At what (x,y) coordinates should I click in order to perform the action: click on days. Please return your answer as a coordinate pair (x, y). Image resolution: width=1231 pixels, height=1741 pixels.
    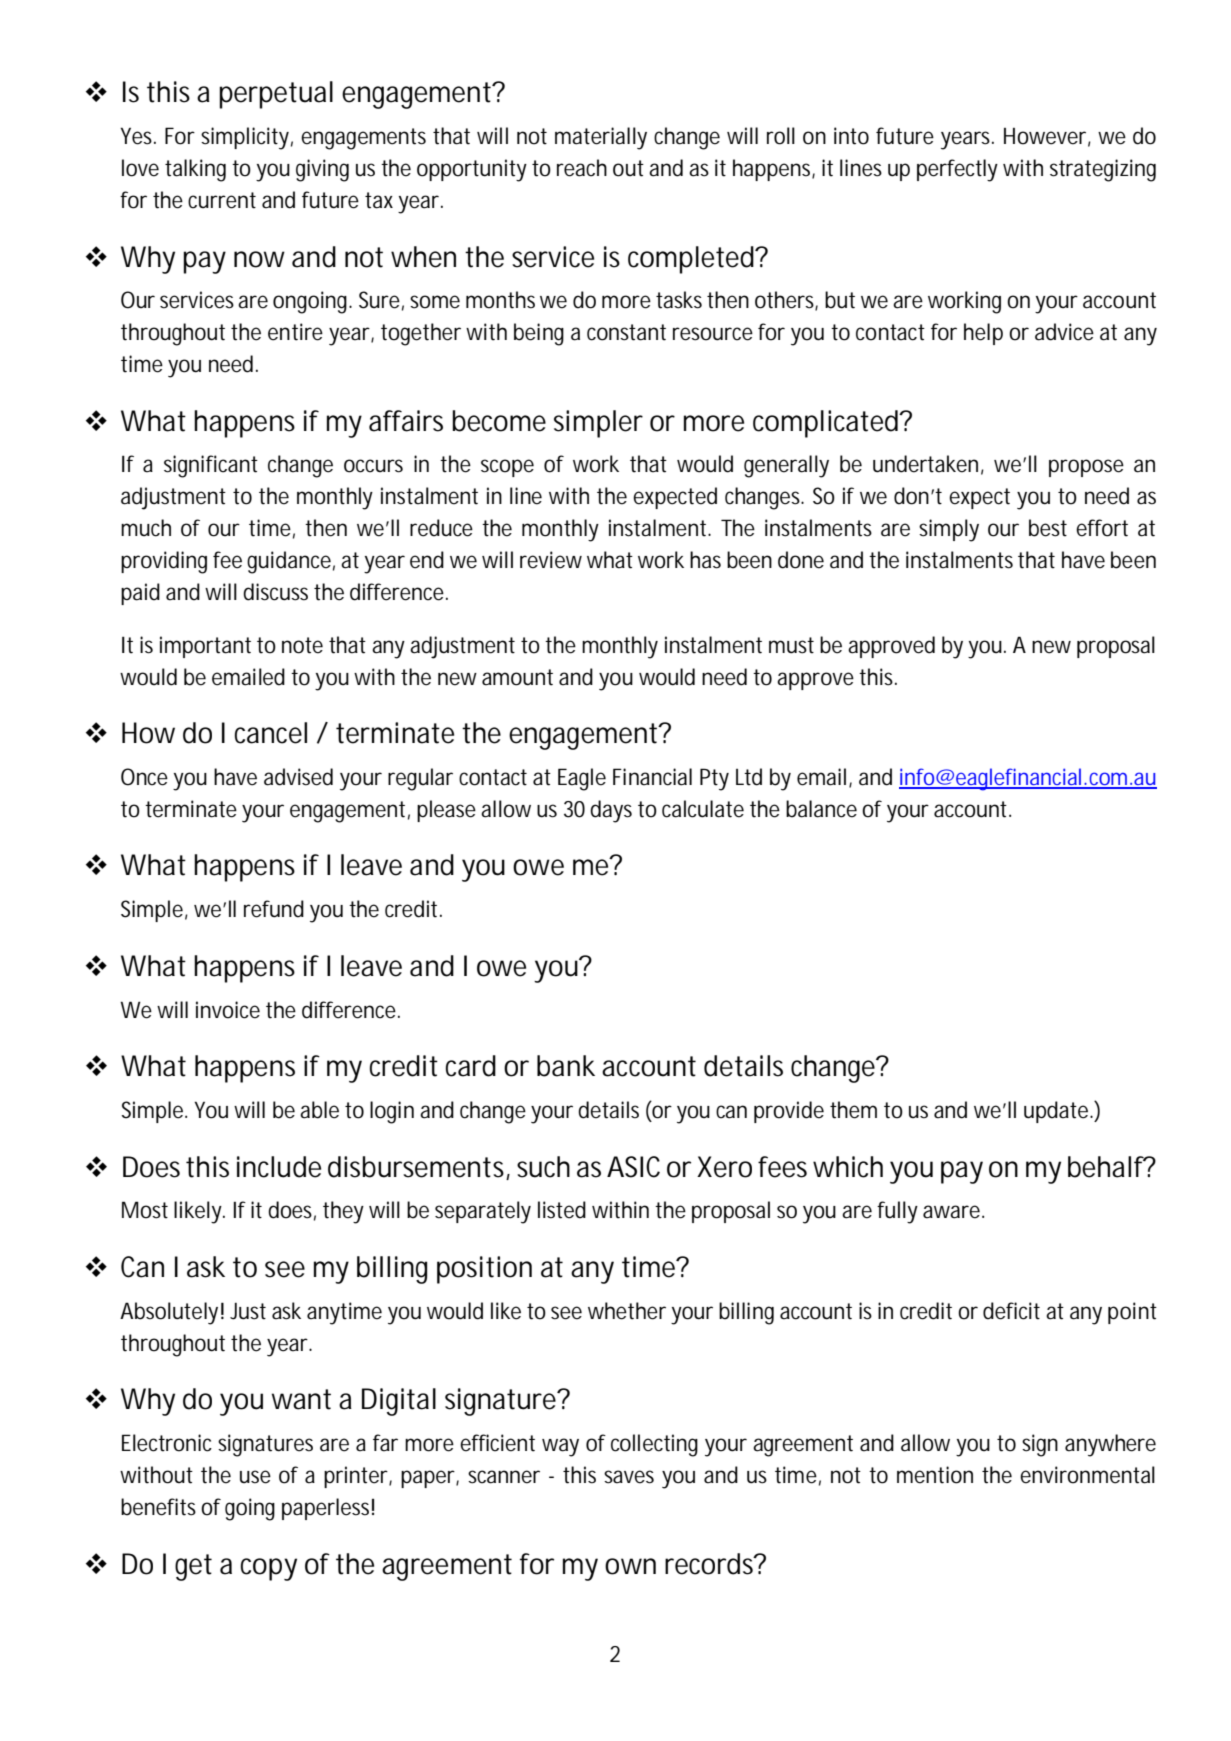
    Looking at the image, I should click on (611, 811).
